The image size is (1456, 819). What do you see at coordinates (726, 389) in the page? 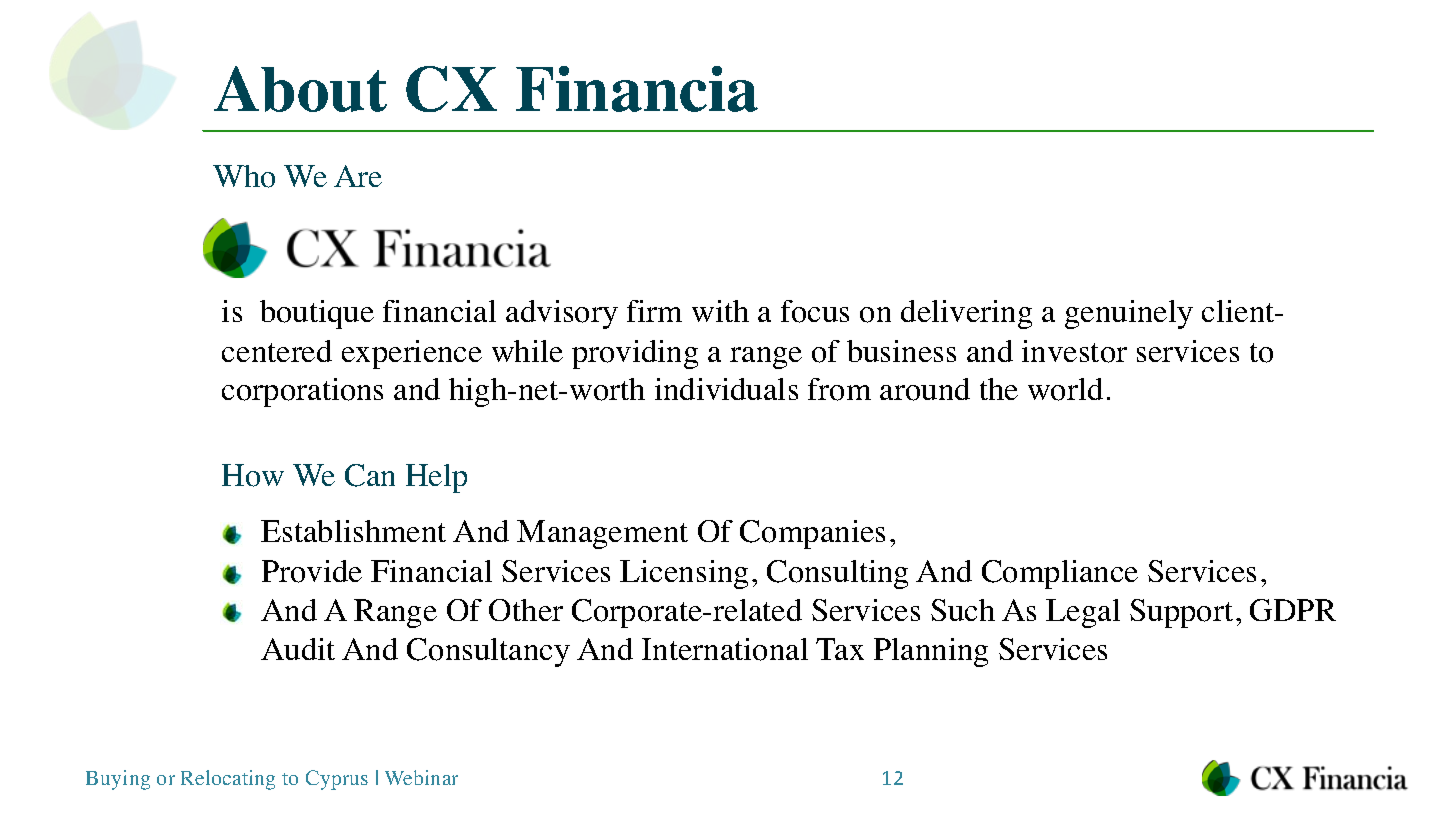
I see `individuals` at bounding box center [726, 389].
